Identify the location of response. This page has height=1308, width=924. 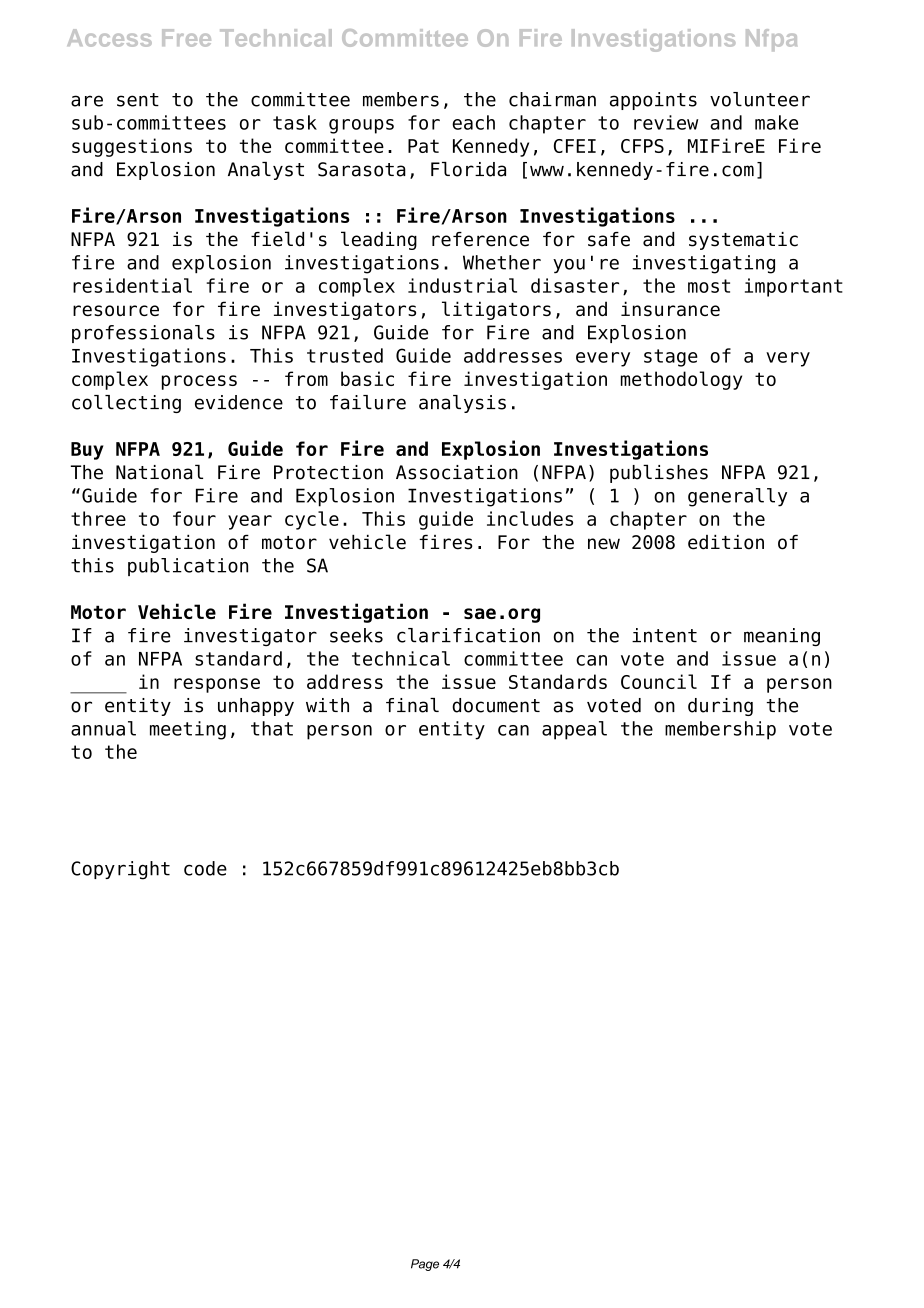
(217, 685).
